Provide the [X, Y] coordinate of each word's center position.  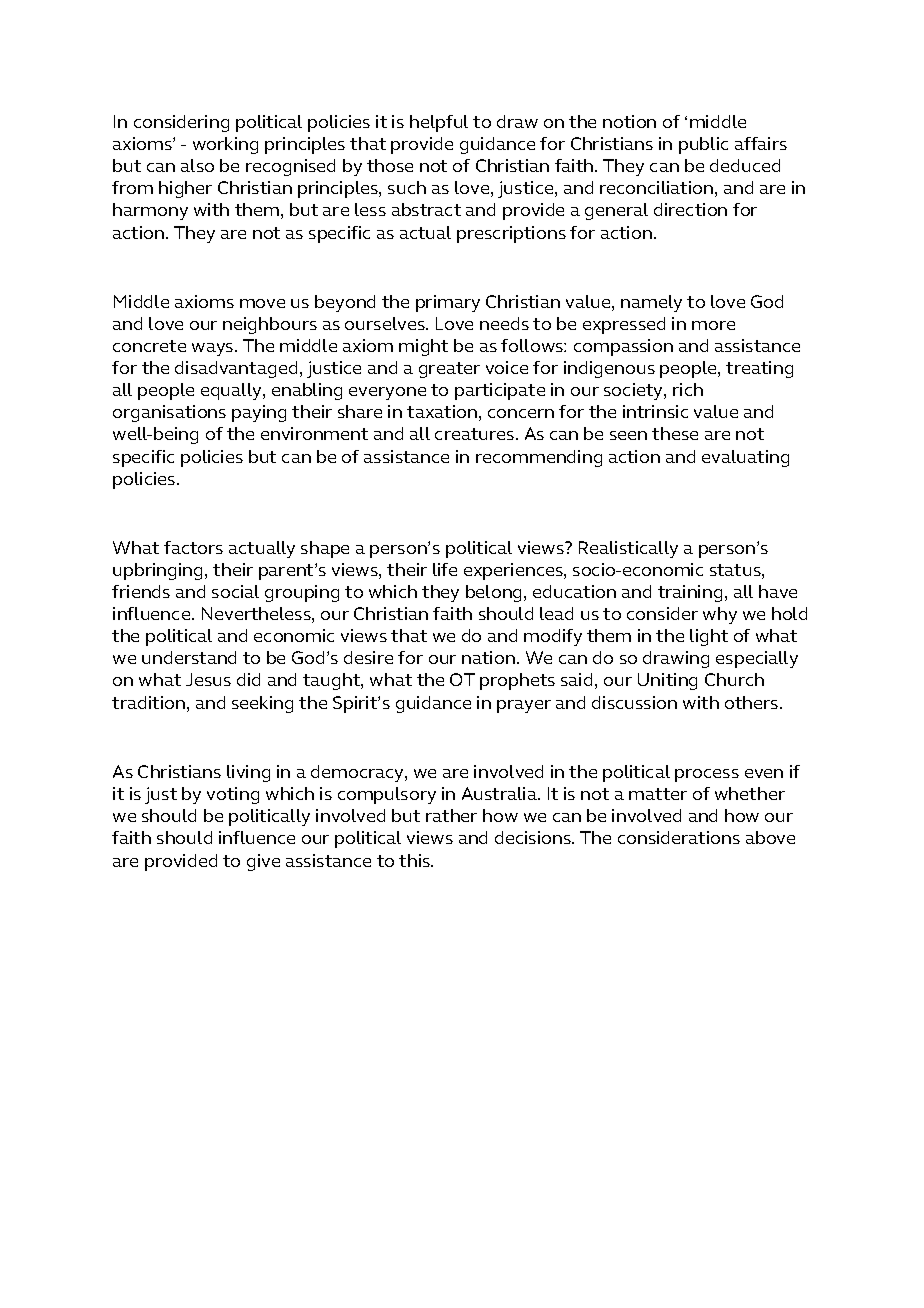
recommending [539, 458]
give [263, 862]
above [770, 837]
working [225, 145]
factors [193, 547]
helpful [439, 123]
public [703, 145]
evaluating [745, 458]
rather [451, 815]
